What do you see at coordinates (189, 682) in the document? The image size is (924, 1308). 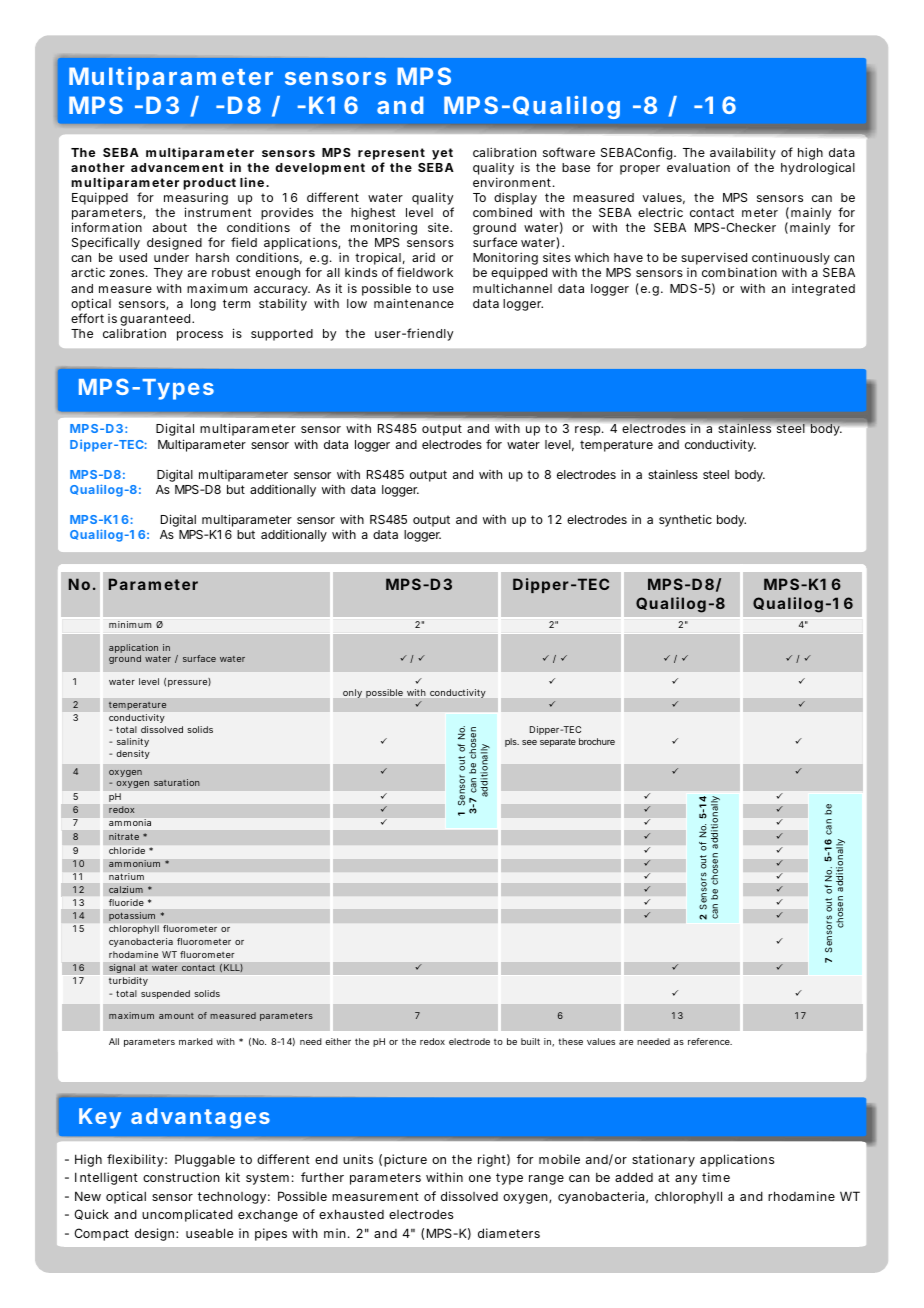 I see `pressure` at bounding box center [189, 682].
